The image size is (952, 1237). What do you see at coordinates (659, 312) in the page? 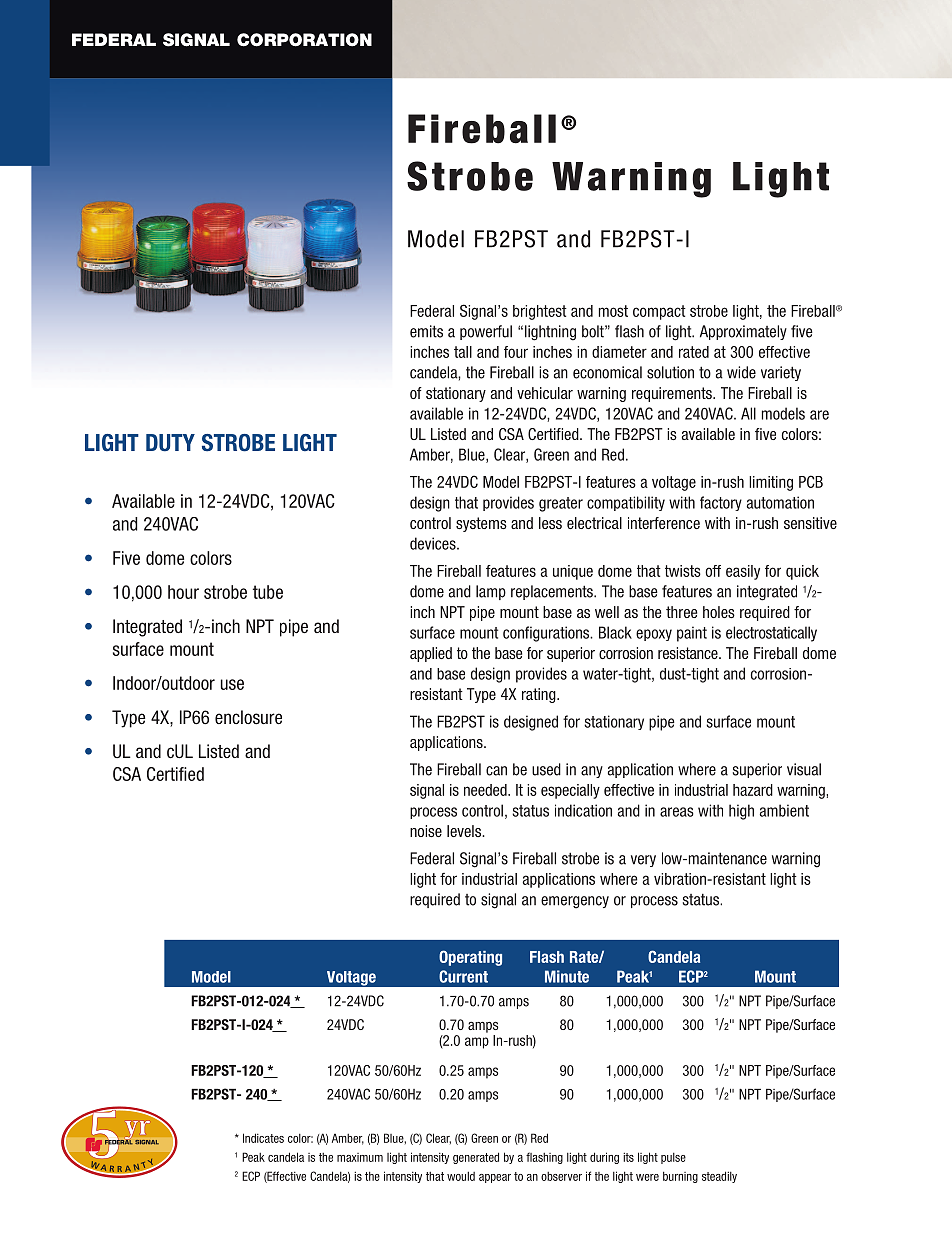
I see `compact` at bounding box center [659, 312].
